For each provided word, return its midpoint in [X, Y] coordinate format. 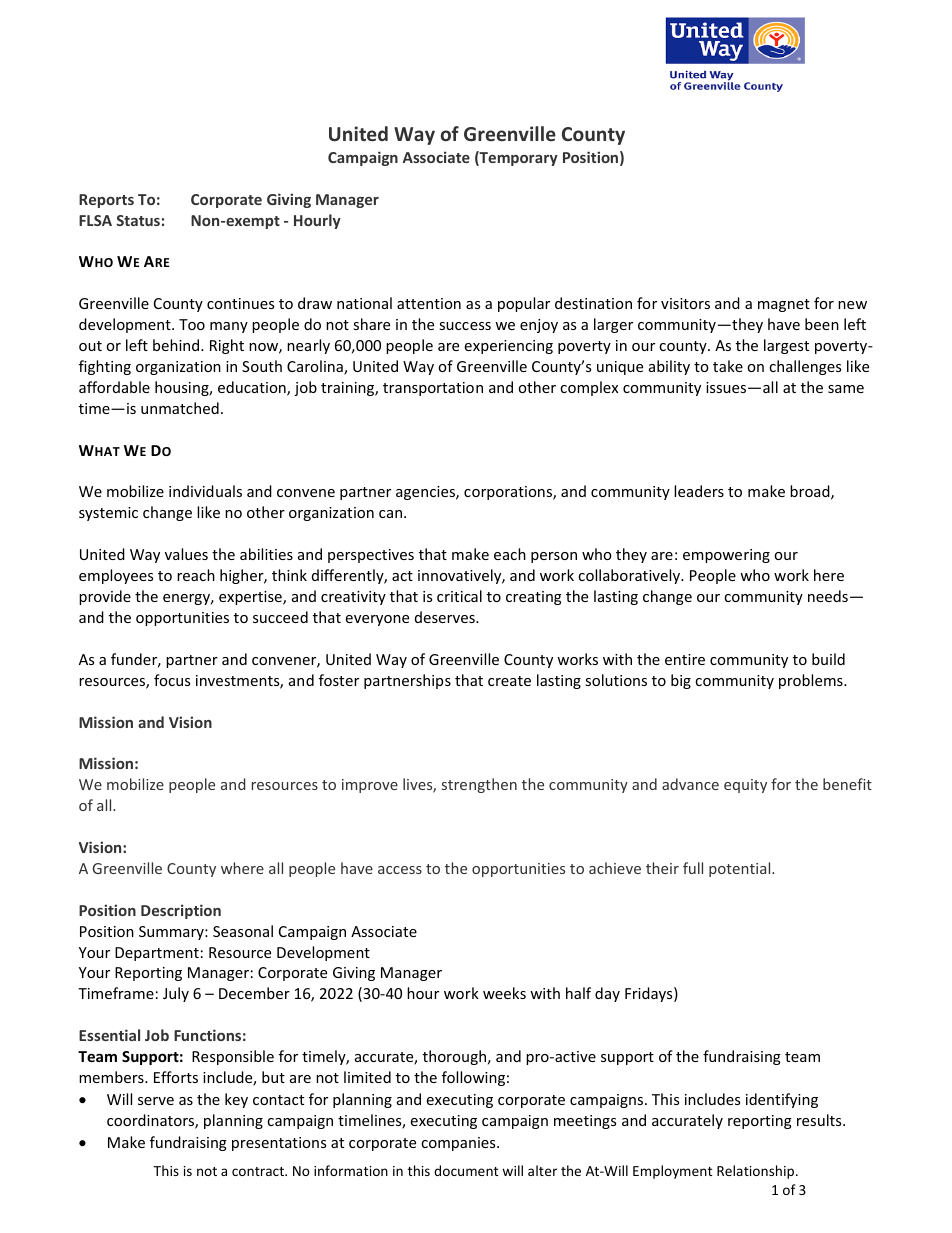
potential [741, 869]
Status [138, 220]
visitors [685, 303]
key [236, 1100]
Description [181, 911]
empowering [726, 556]
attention [429, 303]
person [554, 557]
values [186, 554]
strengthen [479, 785]
